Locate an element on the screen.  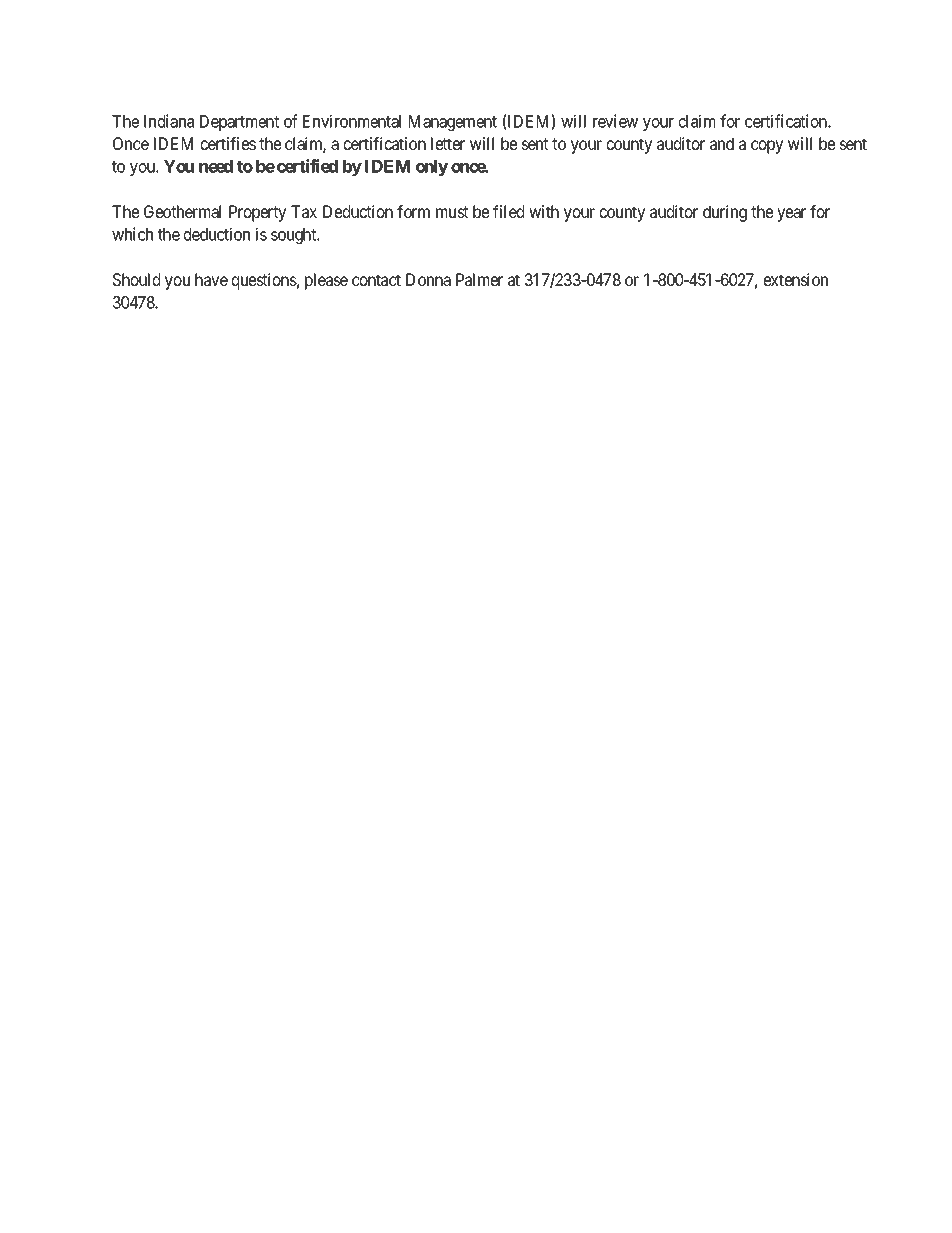
Palmer is located at coordinates (479, 279).
